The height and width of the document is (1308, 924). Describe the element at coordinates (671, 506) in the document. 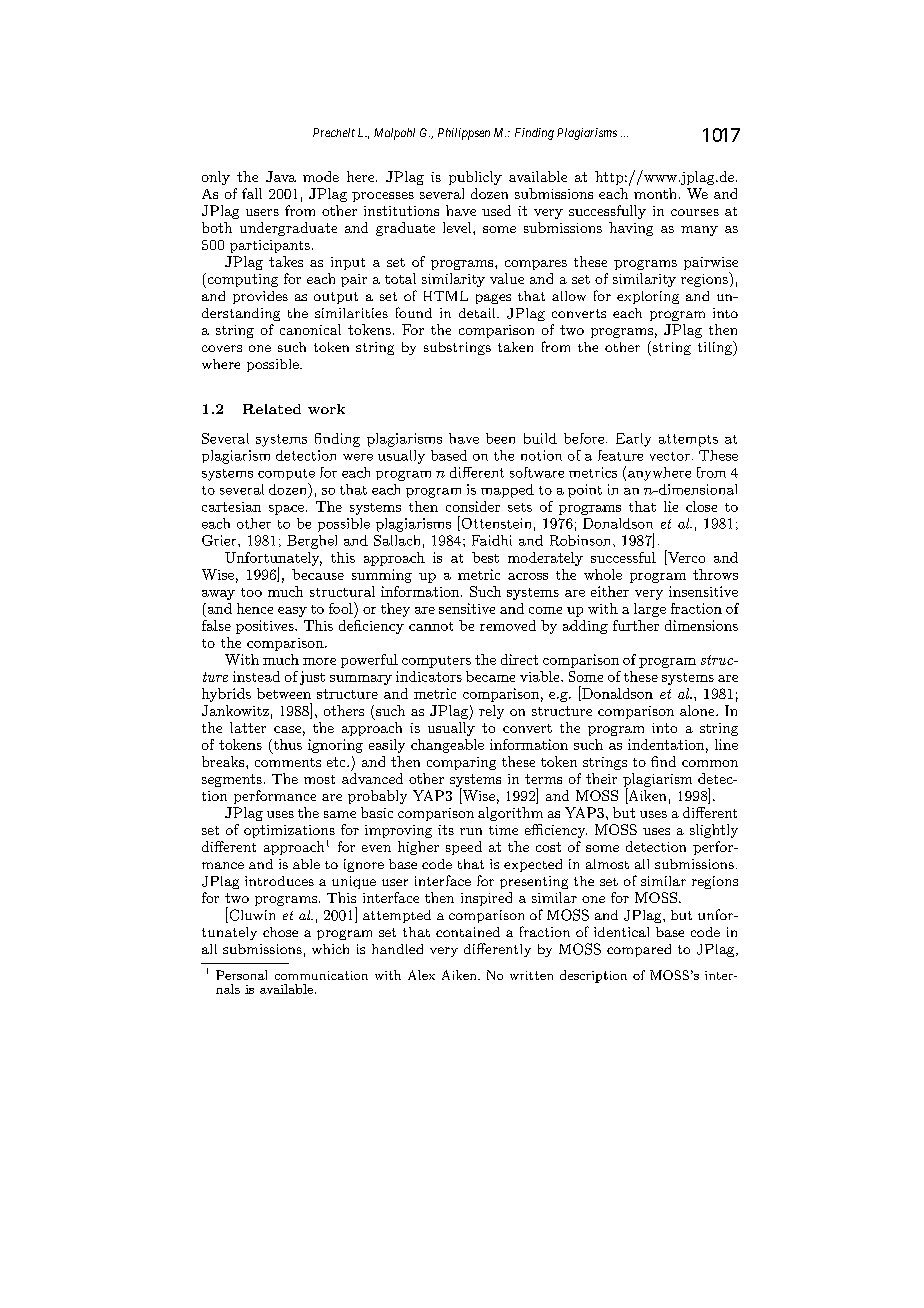

I see `lie` at that location.
